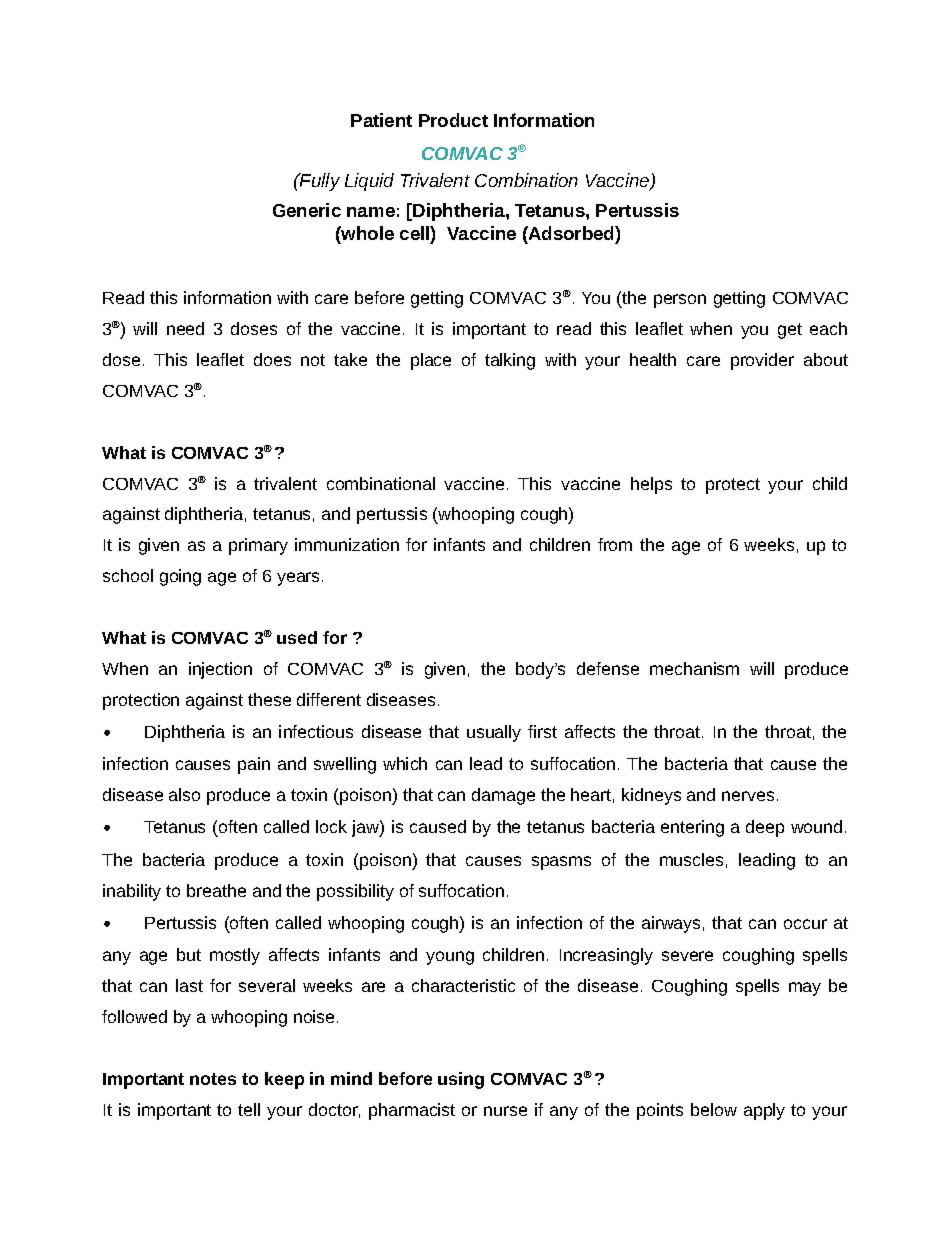 The width and height of the image is (952, 1233). What do you see at coordinates (220, 670) in the image?
I see `injection` at bounding box center [220, 670].
